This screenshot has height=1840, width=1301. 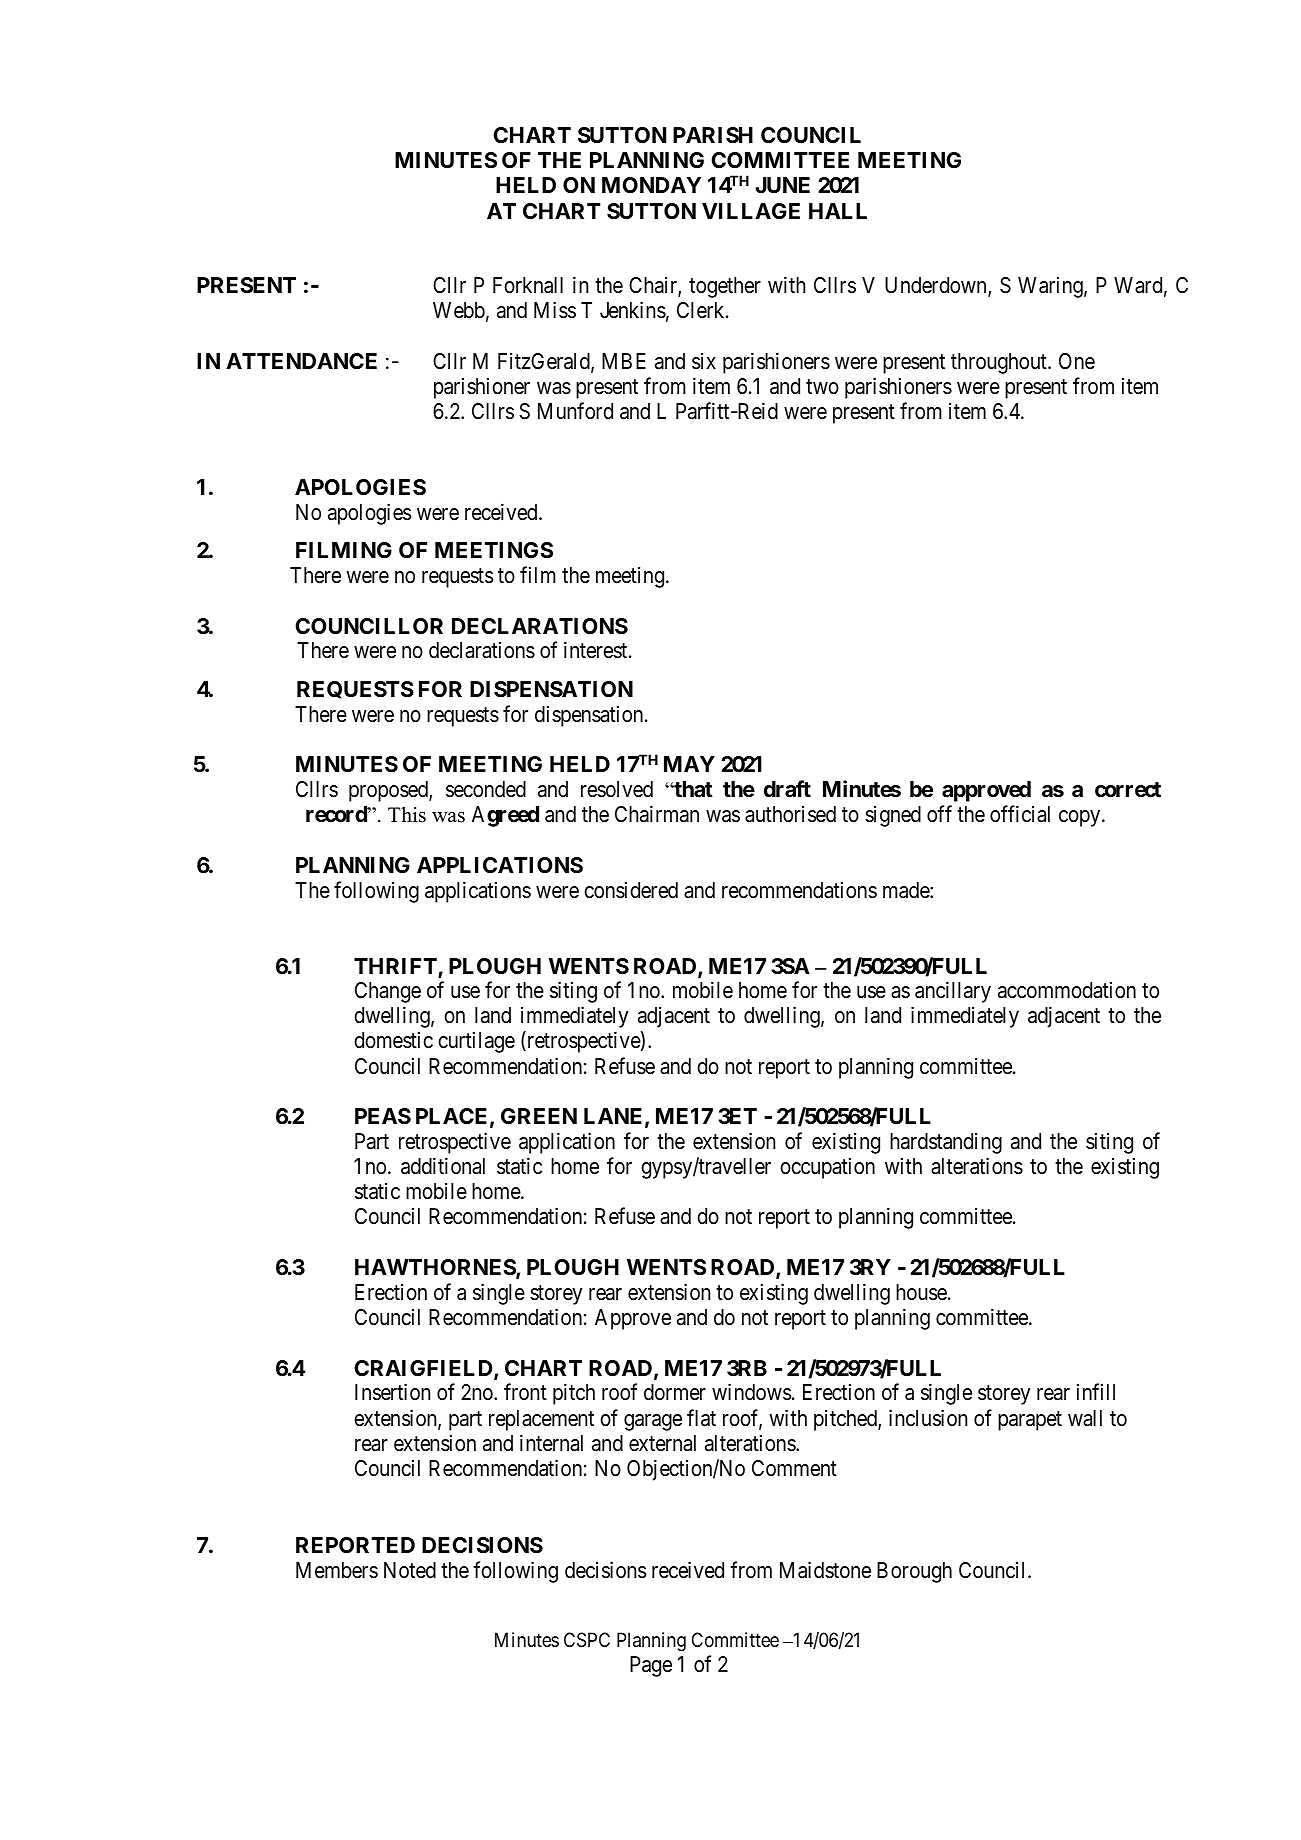 I want to click on additional, so click(x=443, y=1166).
